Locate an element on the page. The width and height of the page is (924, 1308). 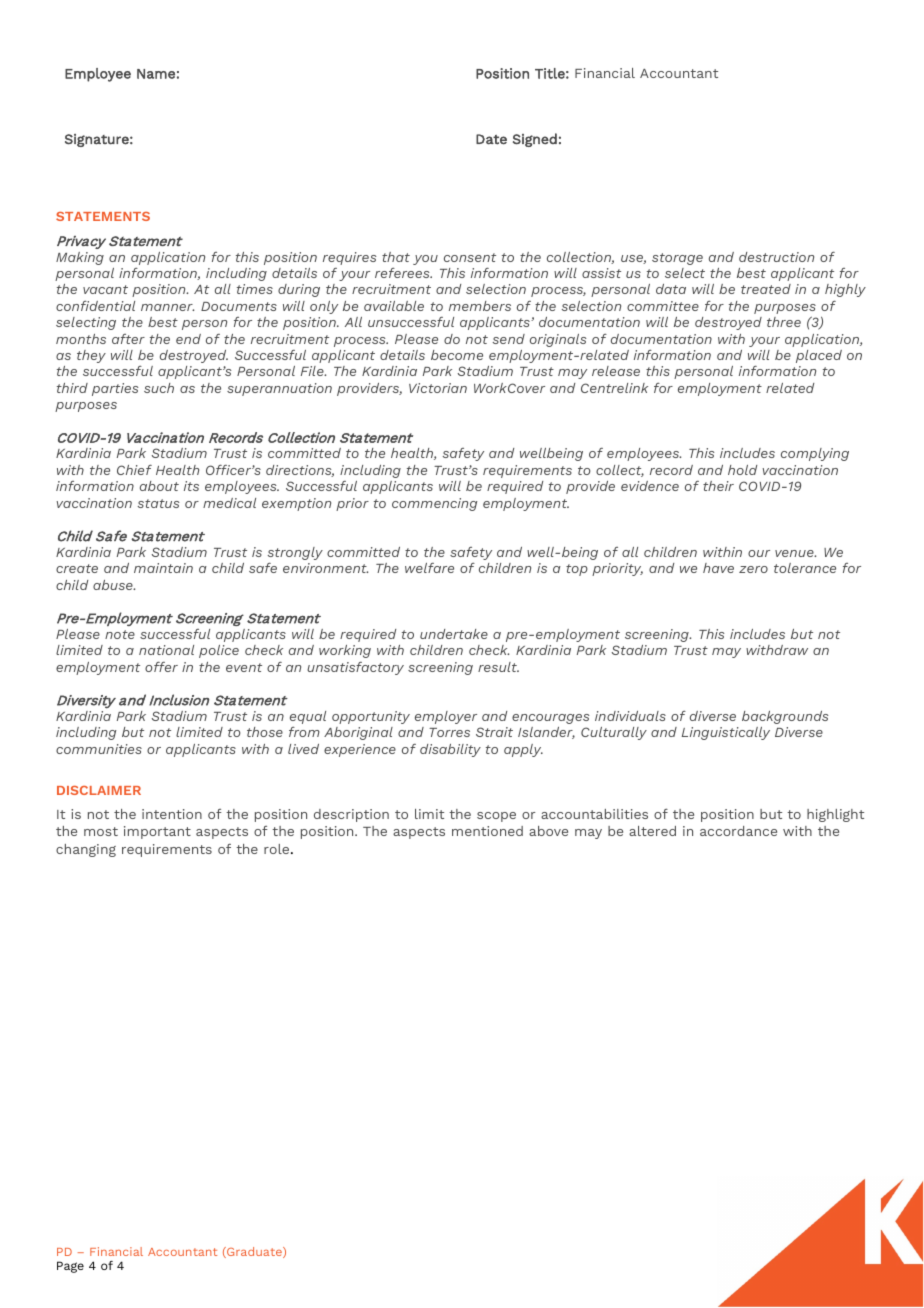
hold is located at coordinates (742, 470).
